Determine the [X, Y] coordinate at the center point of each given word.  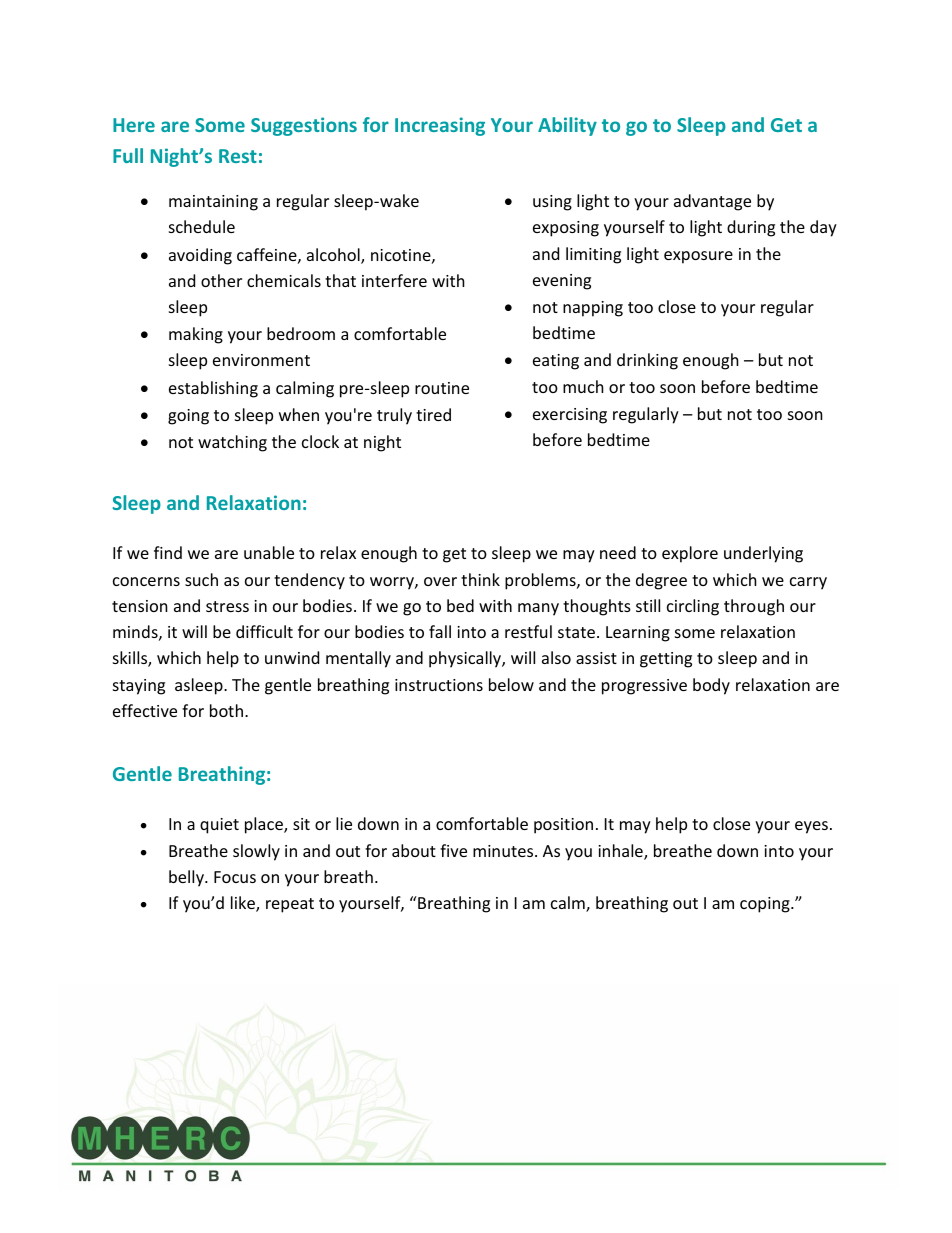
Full [128, 155]
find [168, 552]
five [453, 850]
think [480, 579]
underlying [763, 554]
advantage [712, 202]
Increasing [440, 126]
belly [187, 878]
